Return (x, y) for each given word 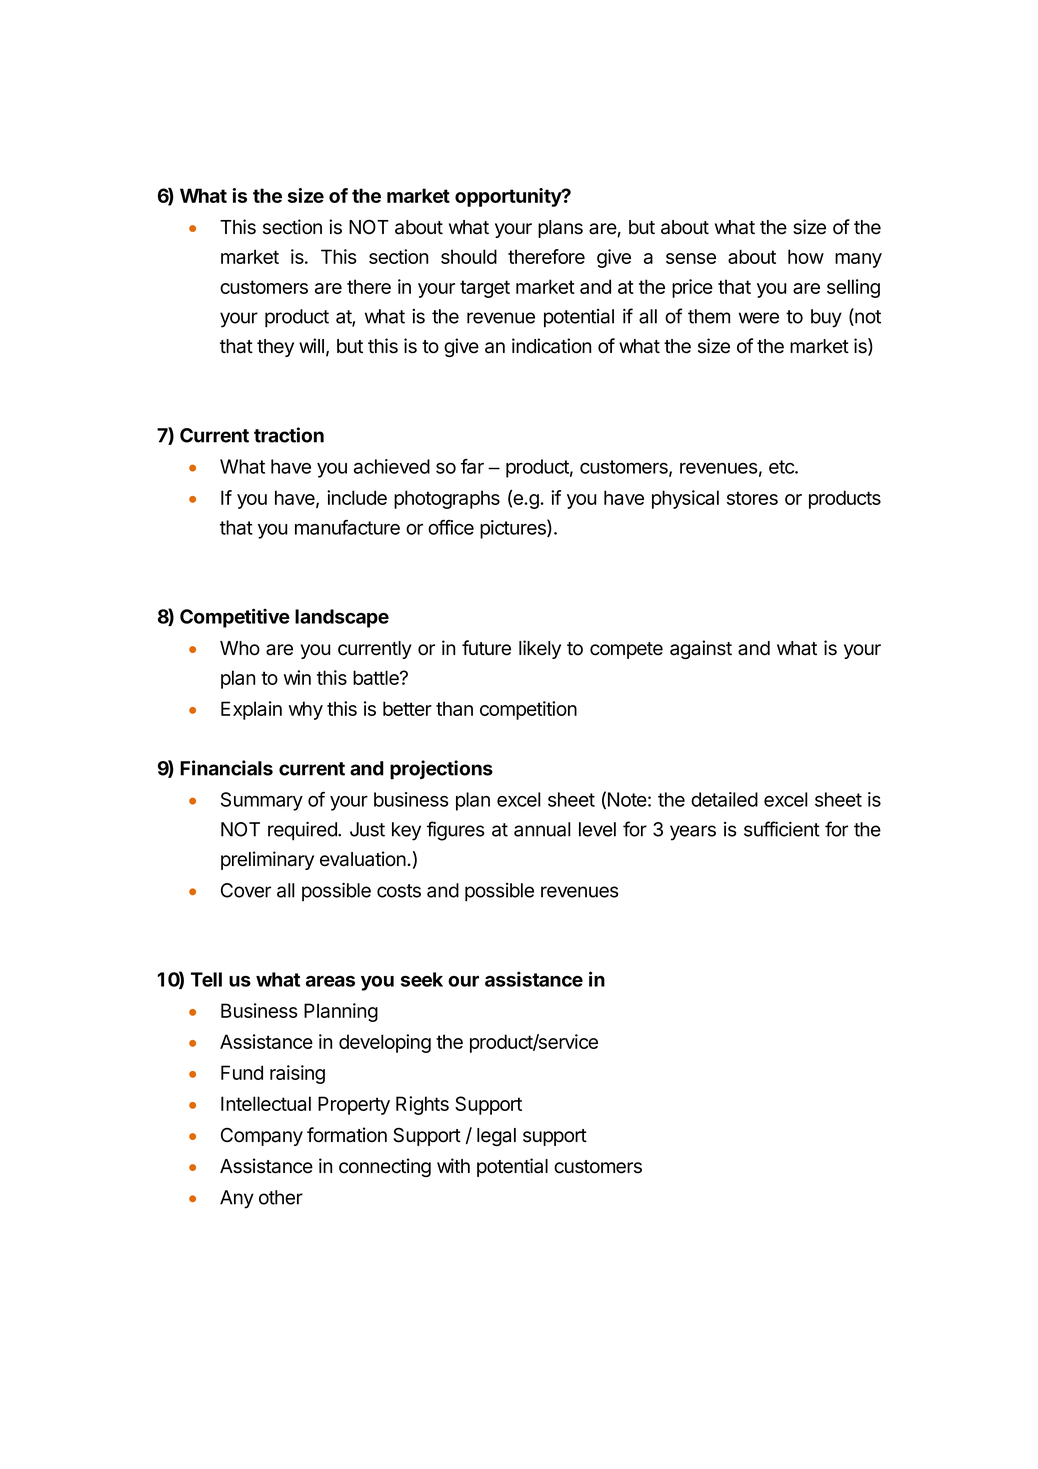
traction (289, 435)
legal (496, 1137)
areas (330, 981)
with (453, 1165)
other (281, 1197)
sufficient (782, 829)
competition (528, 710)
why (306, 710)
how (806, 256)
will (311, 345)
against (701, 649)
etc (782, 467)
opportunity (509, 197)
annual (542, 829)
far (472, 466)
